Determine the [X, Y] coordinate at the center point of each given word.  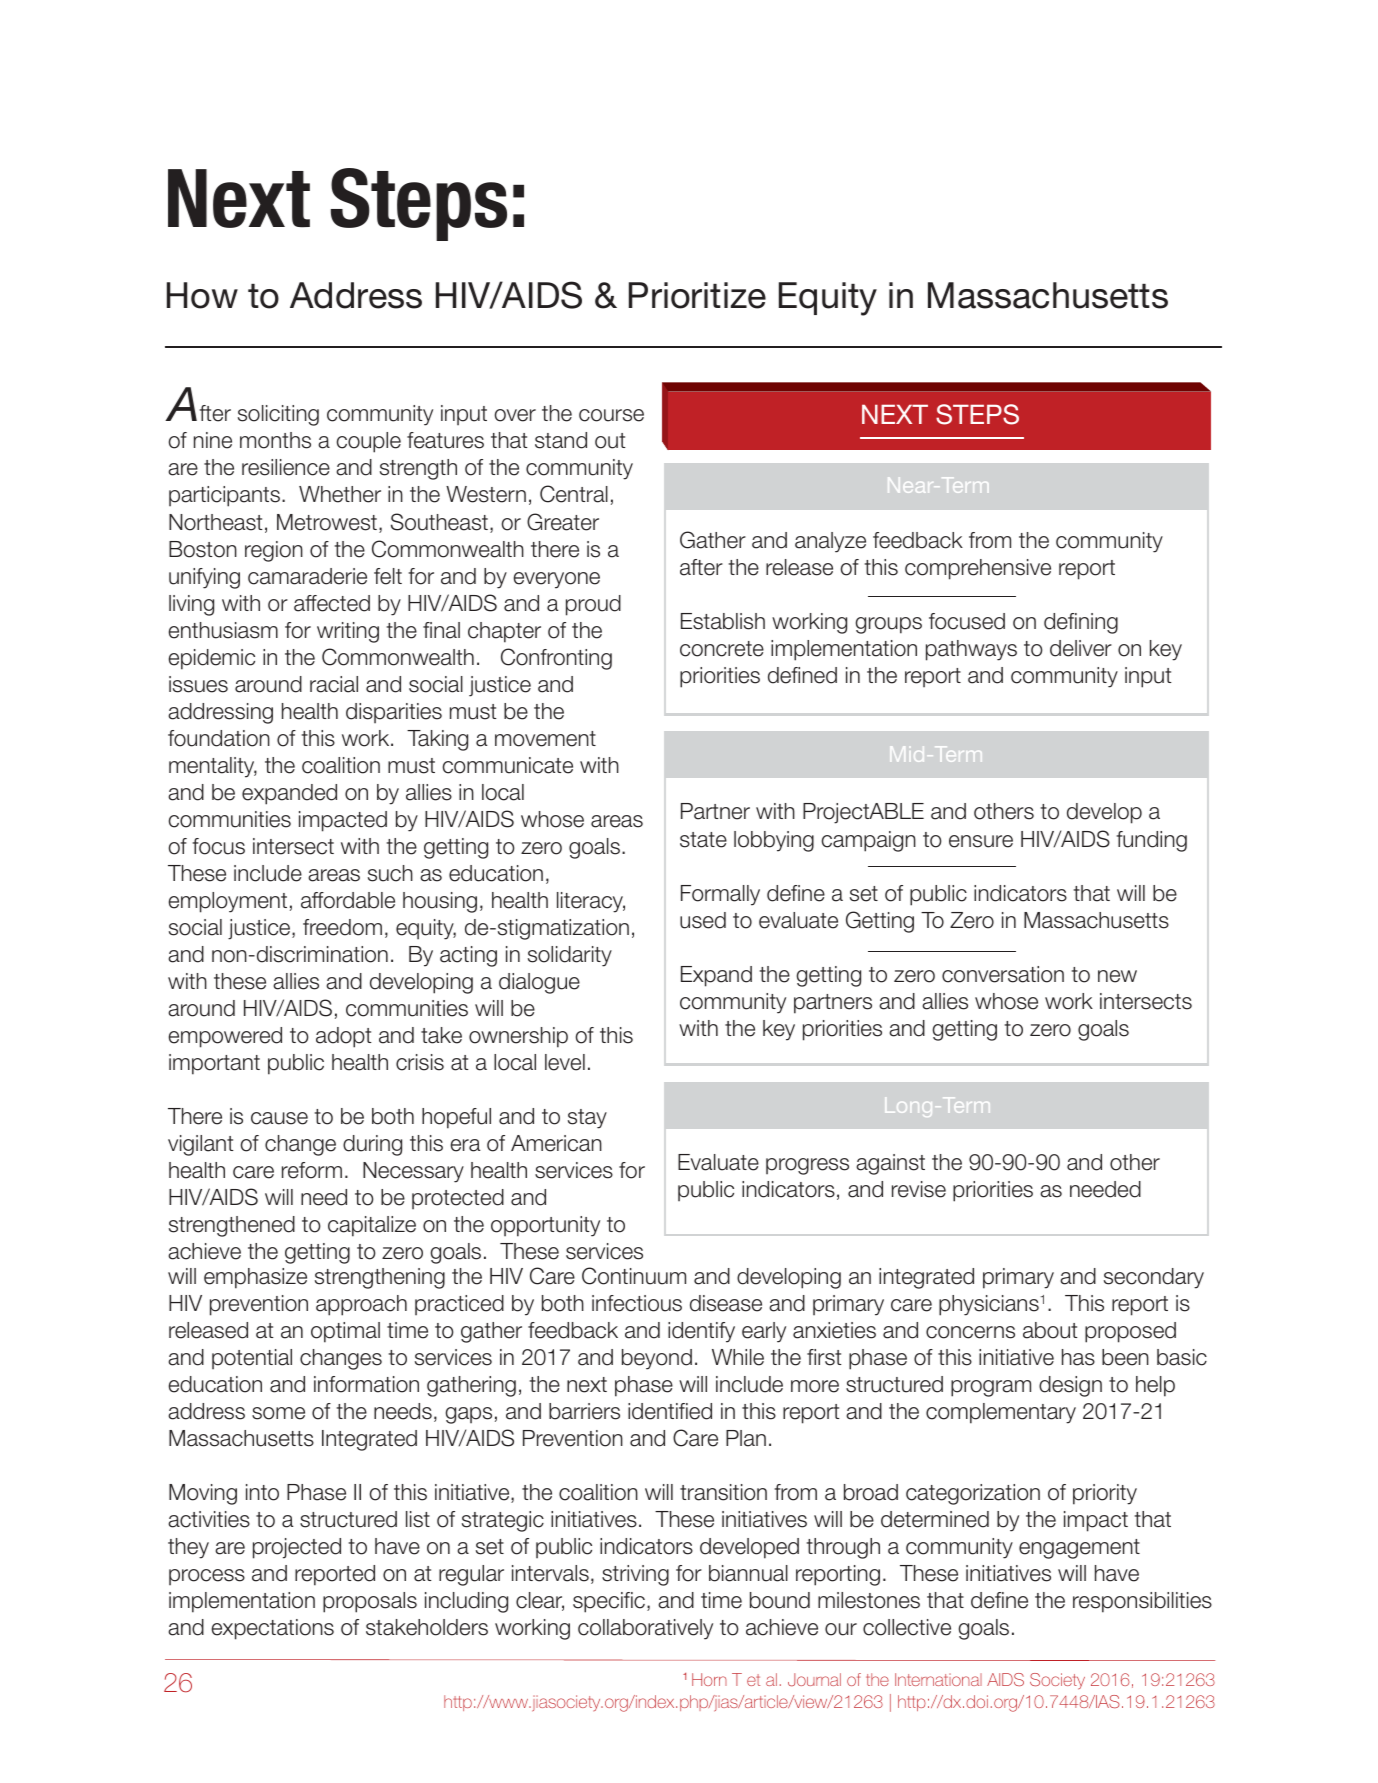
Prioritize [697, 295]
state [703, 840]
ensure [981, 841]
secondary [1154, 1278]
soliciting [278, 415]
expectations [273, 1629]
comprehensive [978, 569]
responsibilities [1142, 1602]
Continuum [634, 1276]
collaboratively [645, 1629]
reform [312, 1170]
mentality [213, 767]
